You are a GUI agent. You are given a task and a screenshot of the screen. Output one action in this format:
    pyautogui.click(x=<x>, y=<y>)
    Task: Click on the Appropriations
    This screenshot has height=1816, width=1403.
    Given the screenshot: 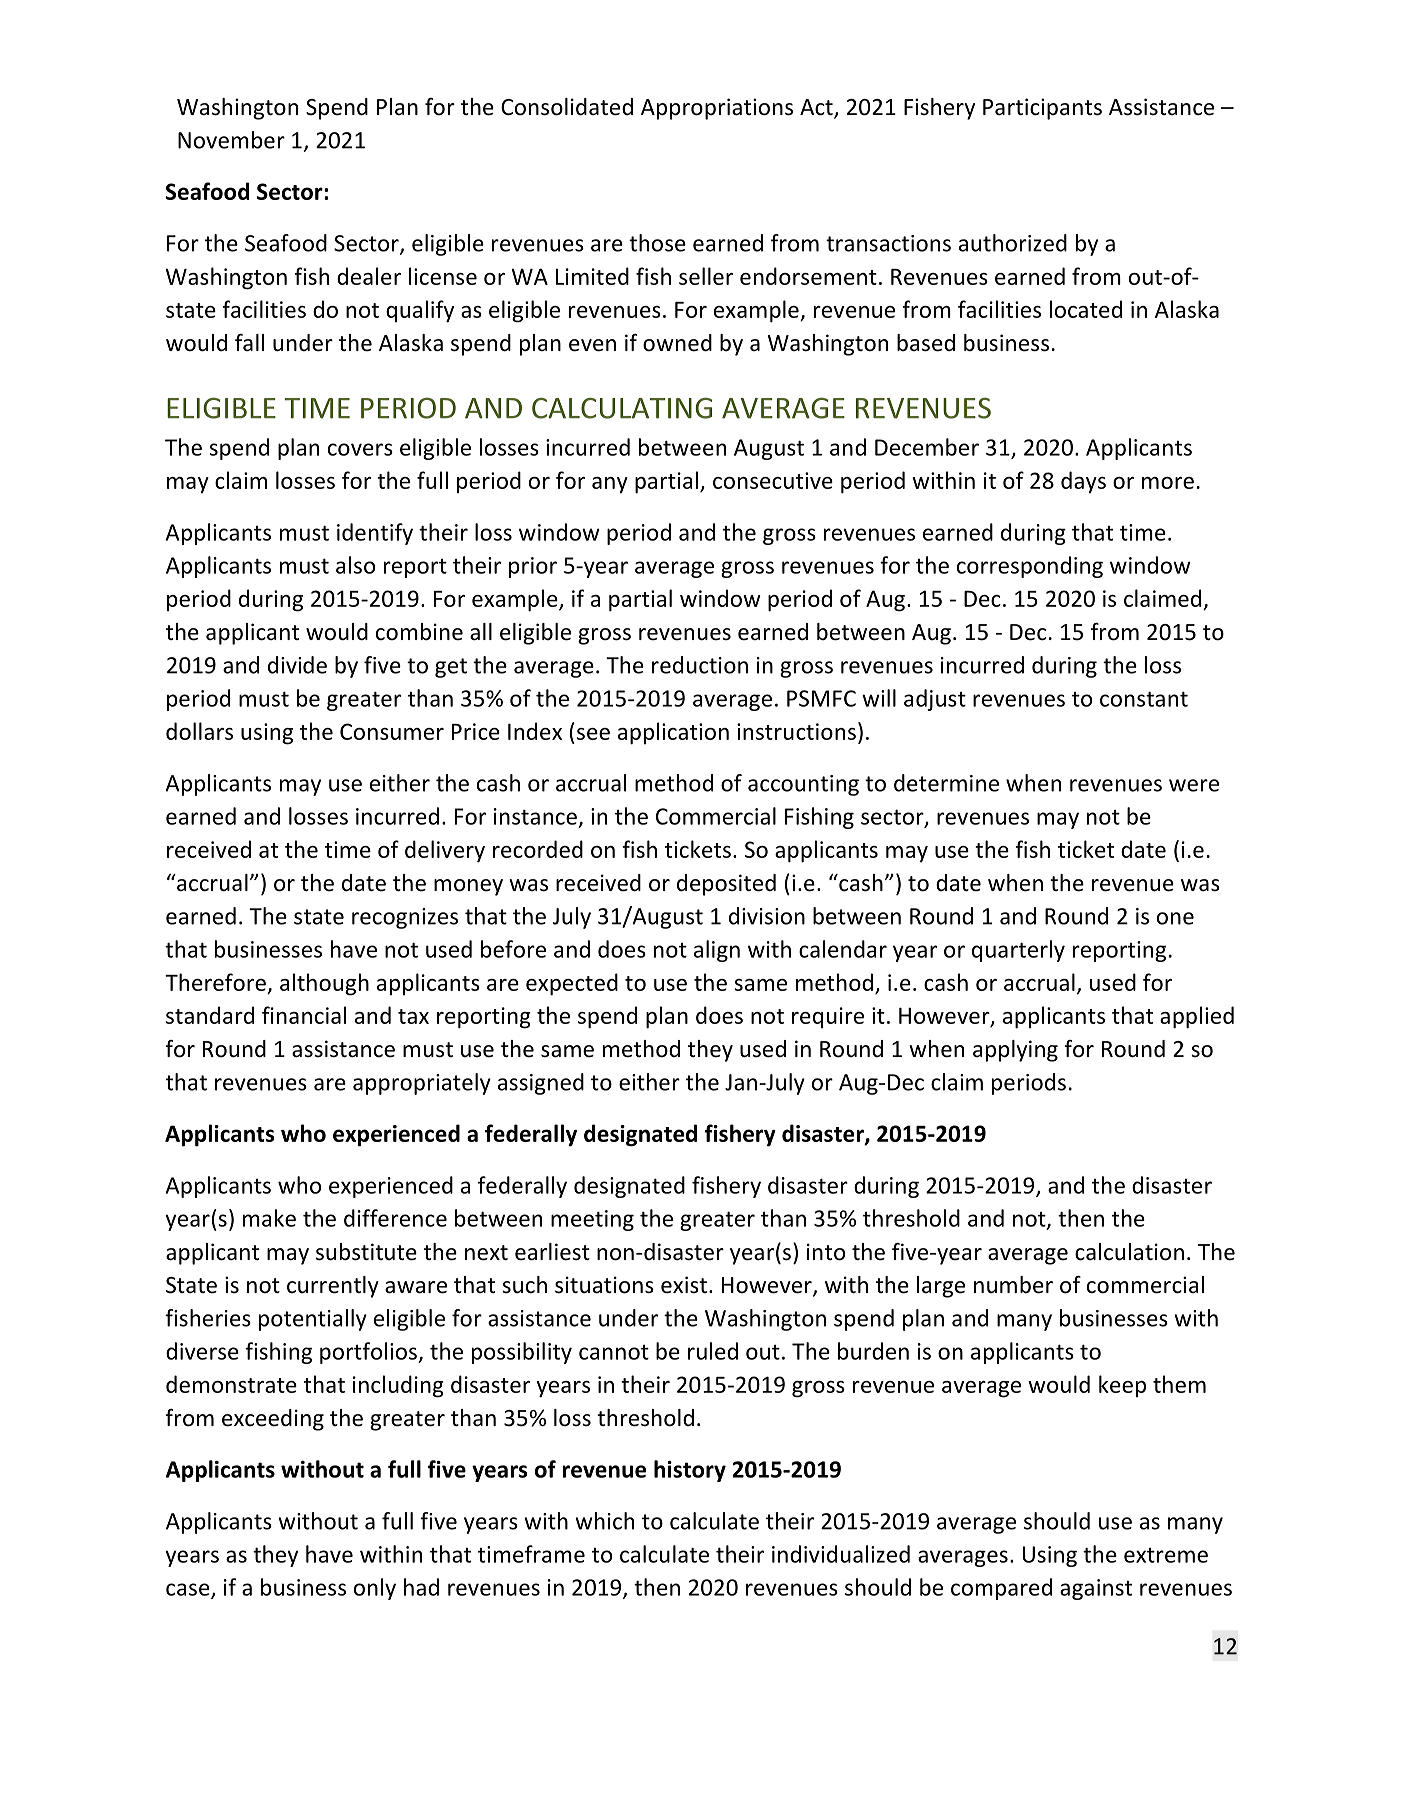 What is the action you would take?
    pyautogui.click(x=717, y=109)
